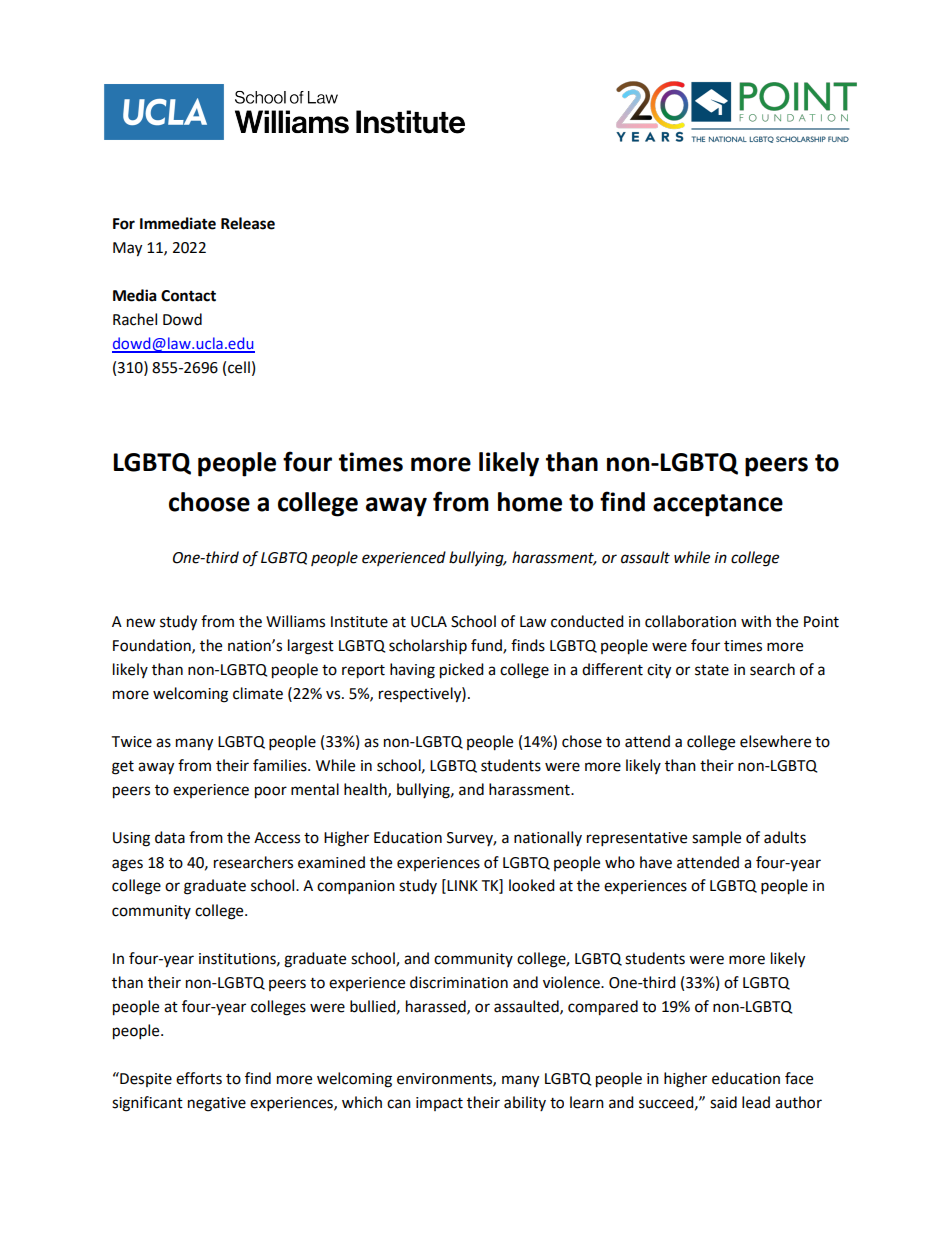 The height and width of the screenshot is (1233, 952). I want to click on impact, so click(439, 1104).
